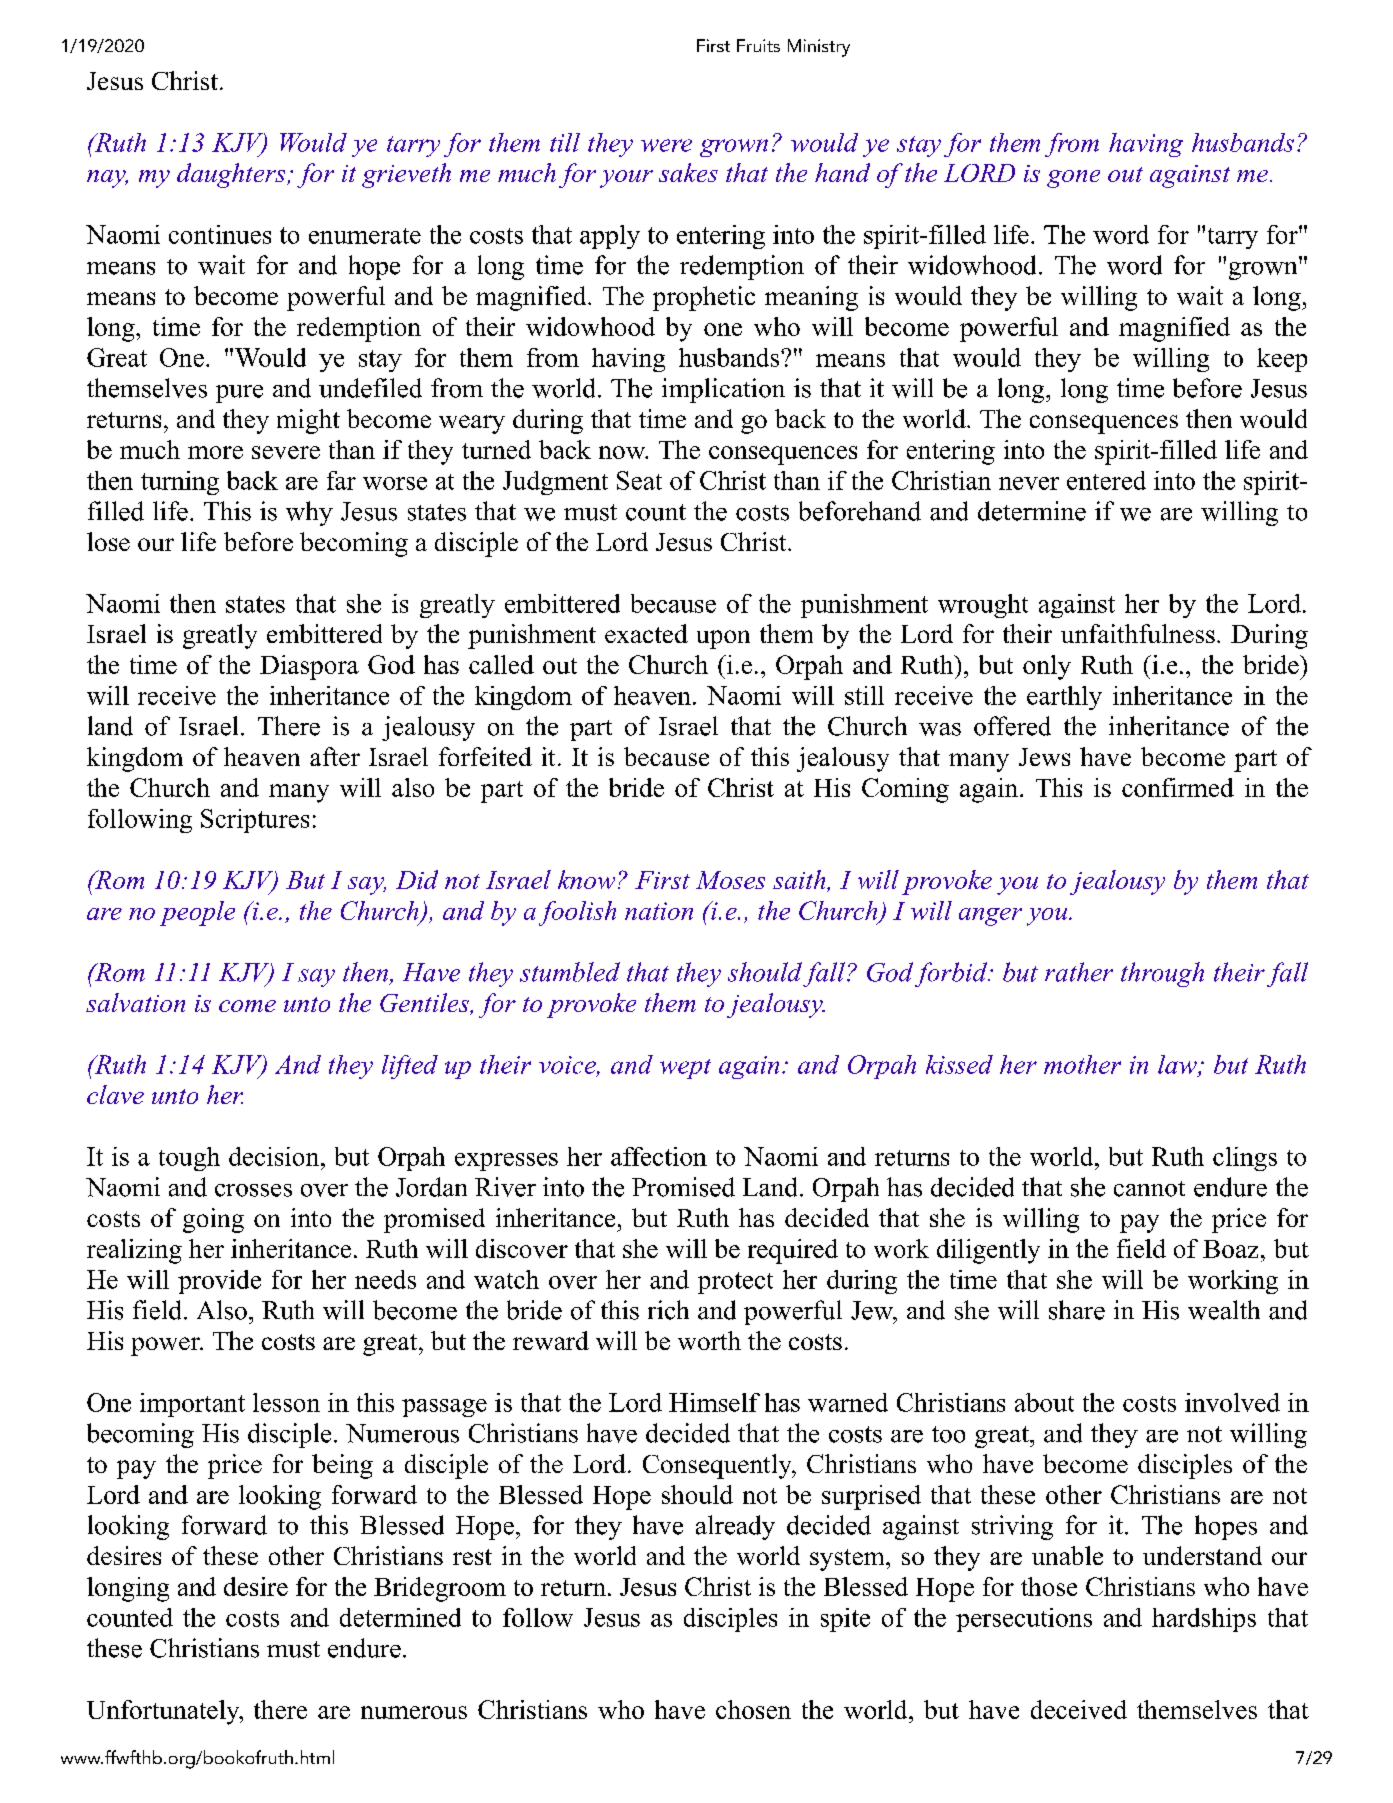 The height and width of the page is (1803, 1393). What do you see at coordinates (659, 1156) in the page?
I see `affection` at bounding box center [659, 1156].
